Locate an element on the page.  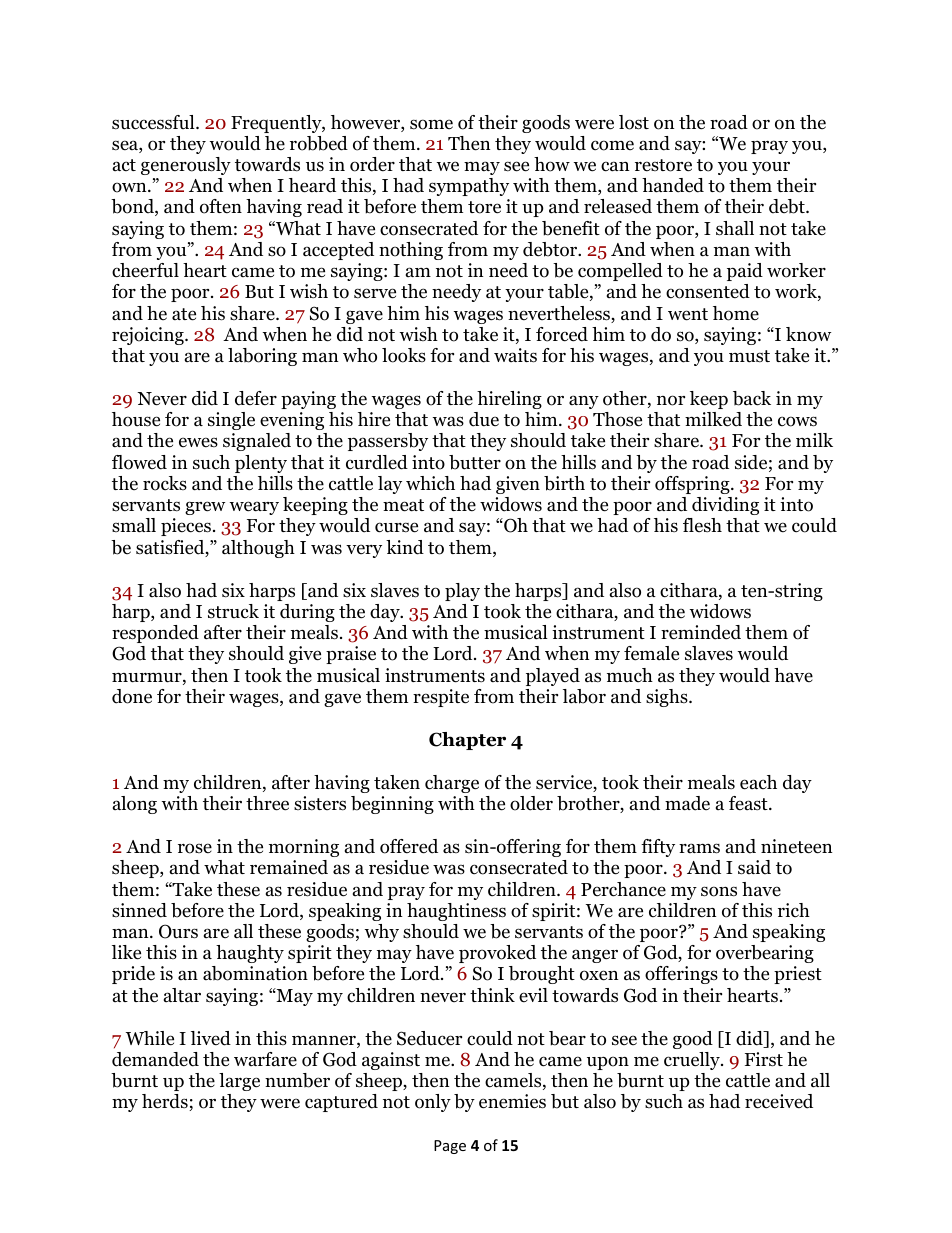
struck is located at coordinates (233, 611).
